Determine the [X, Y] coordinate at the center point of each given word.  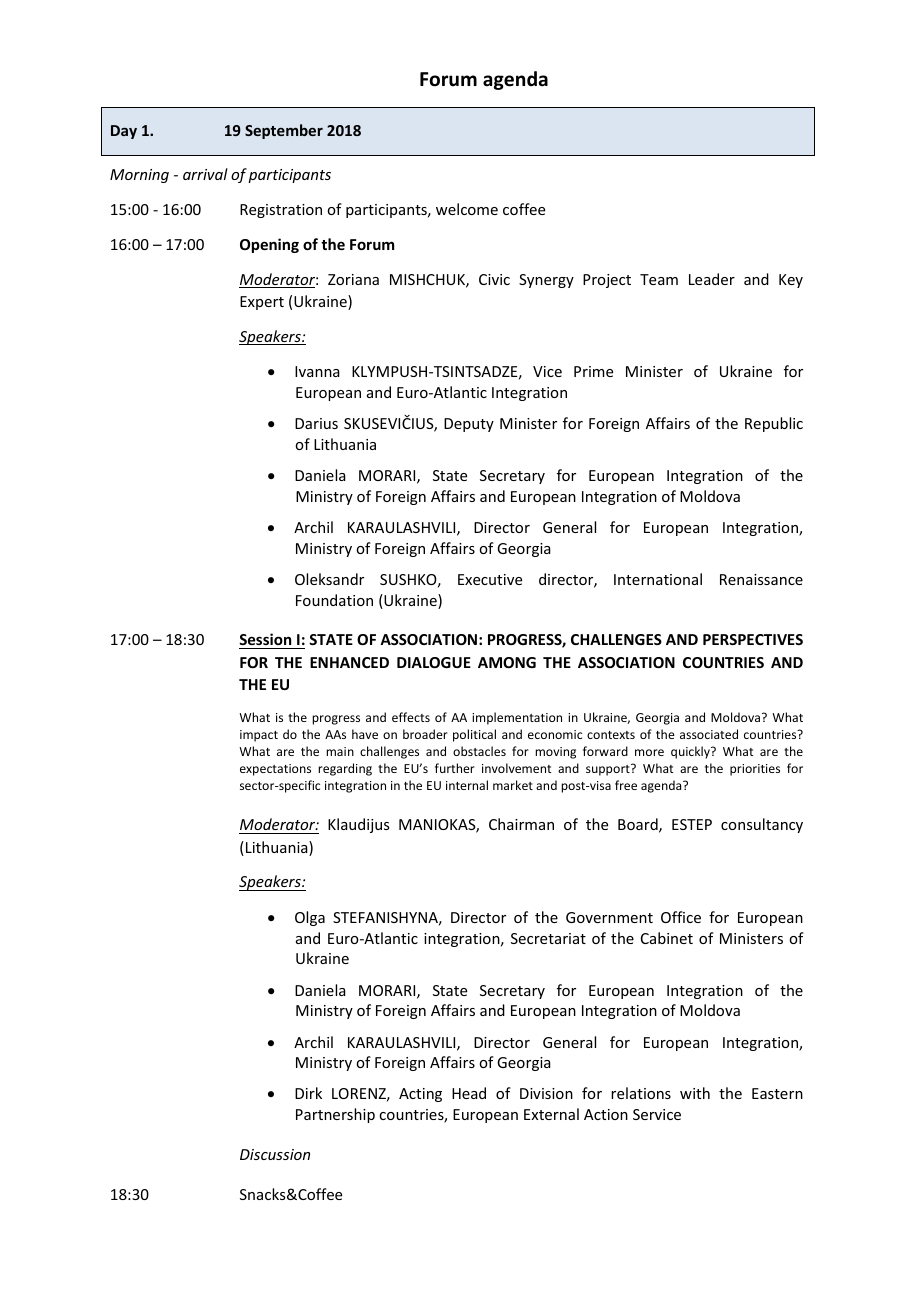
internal [467, 785]
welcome [467, 209]
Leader [712, 279]
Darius [316, 423]
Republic [774, 424]
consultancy [762, 825]
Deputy [469, 425]
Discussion [275, 1154]
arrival [205, 174]
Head [469, 1093]
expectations [275, 770]
